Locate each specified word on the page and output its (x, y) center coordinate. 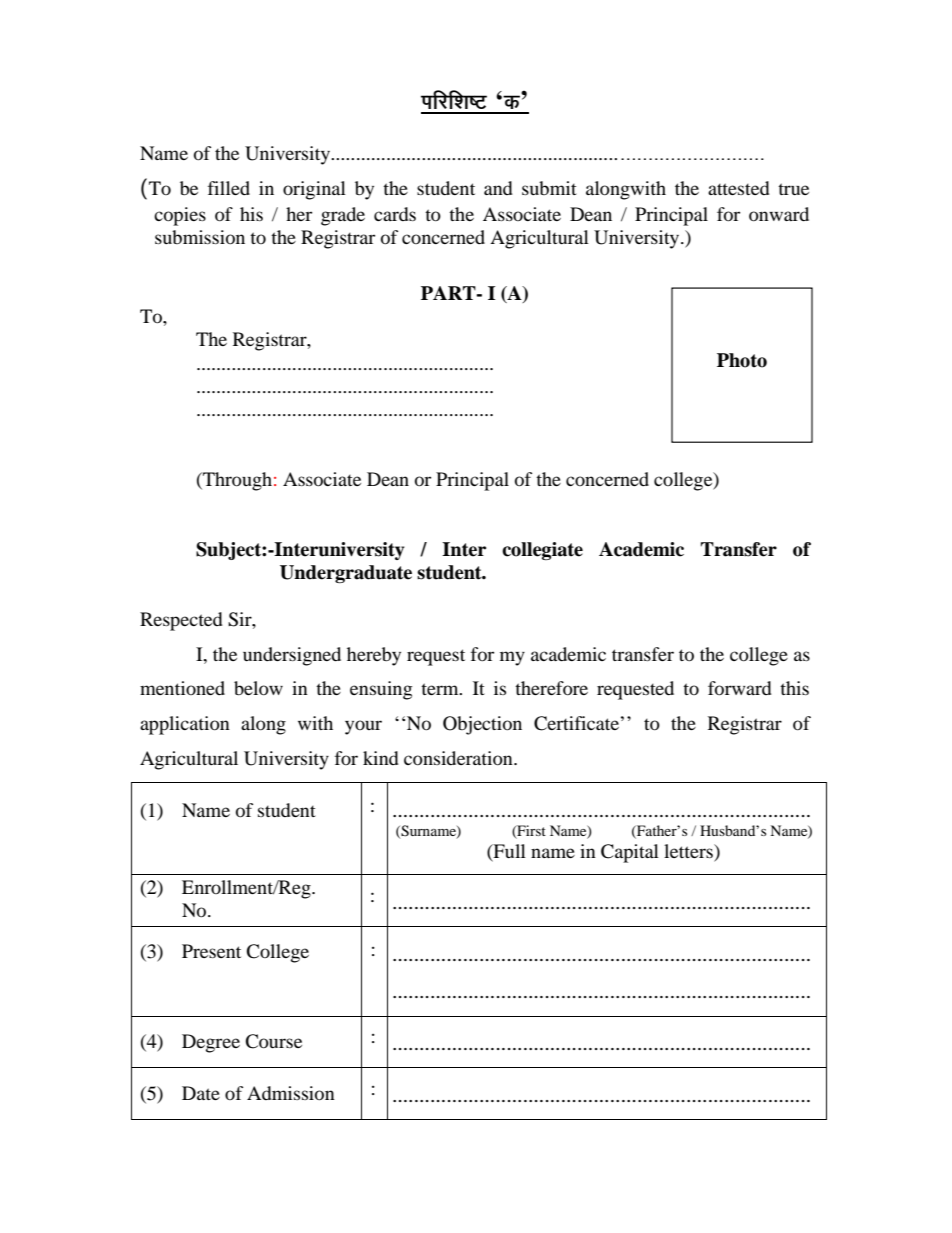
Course (273, 1041)
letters (689, 851)
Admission (291, 1093)
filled (229, 188)
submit (549, 188)
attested (739, 188)
